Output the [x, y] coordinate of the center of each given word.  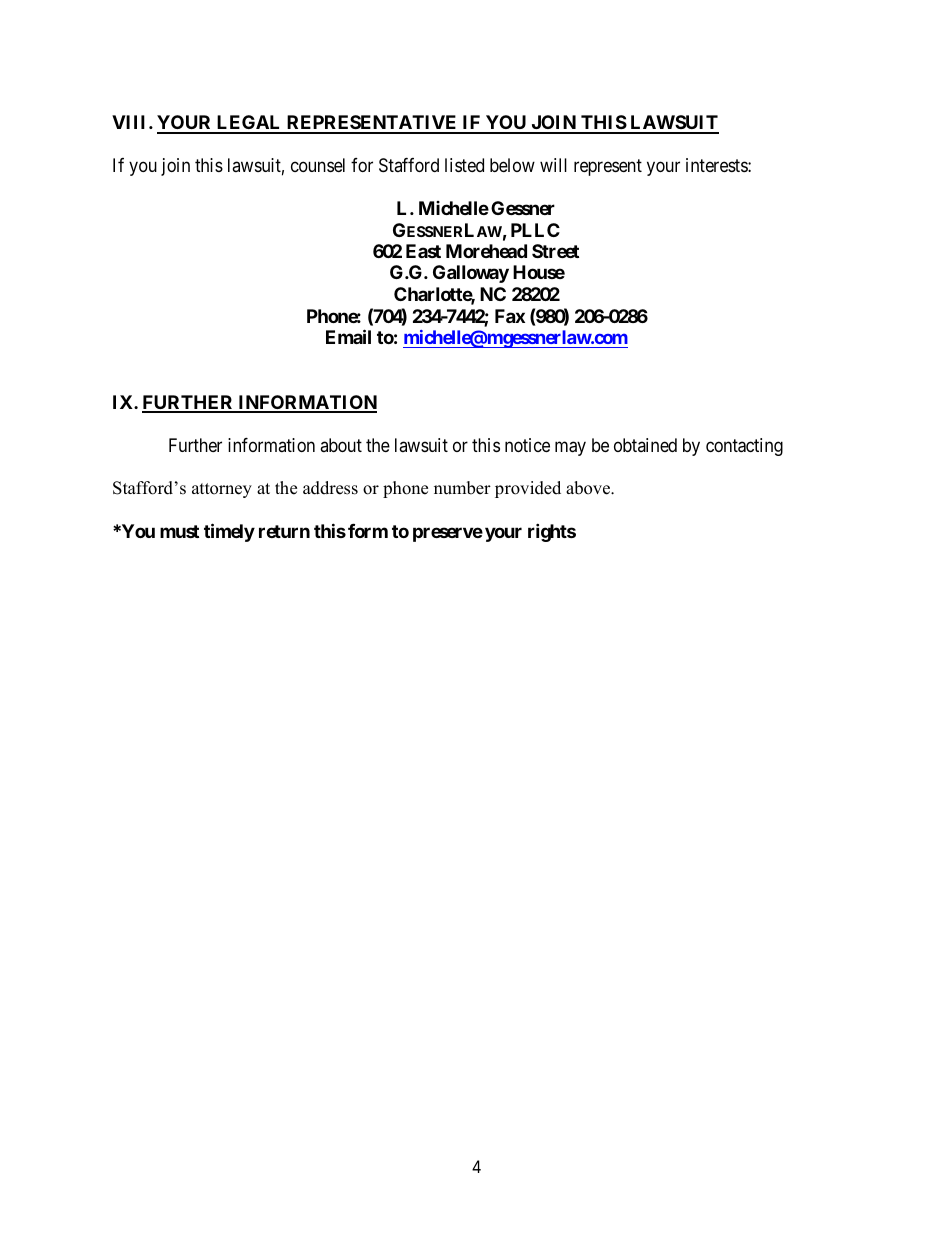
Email [348, 336]
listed [464, 165]
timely [229, 532]
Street [555, 251]
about [341, 445]
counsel [318, 165]
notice [527, 445]
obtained [645, 445]
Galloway [471, 274]
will [553, 165]
